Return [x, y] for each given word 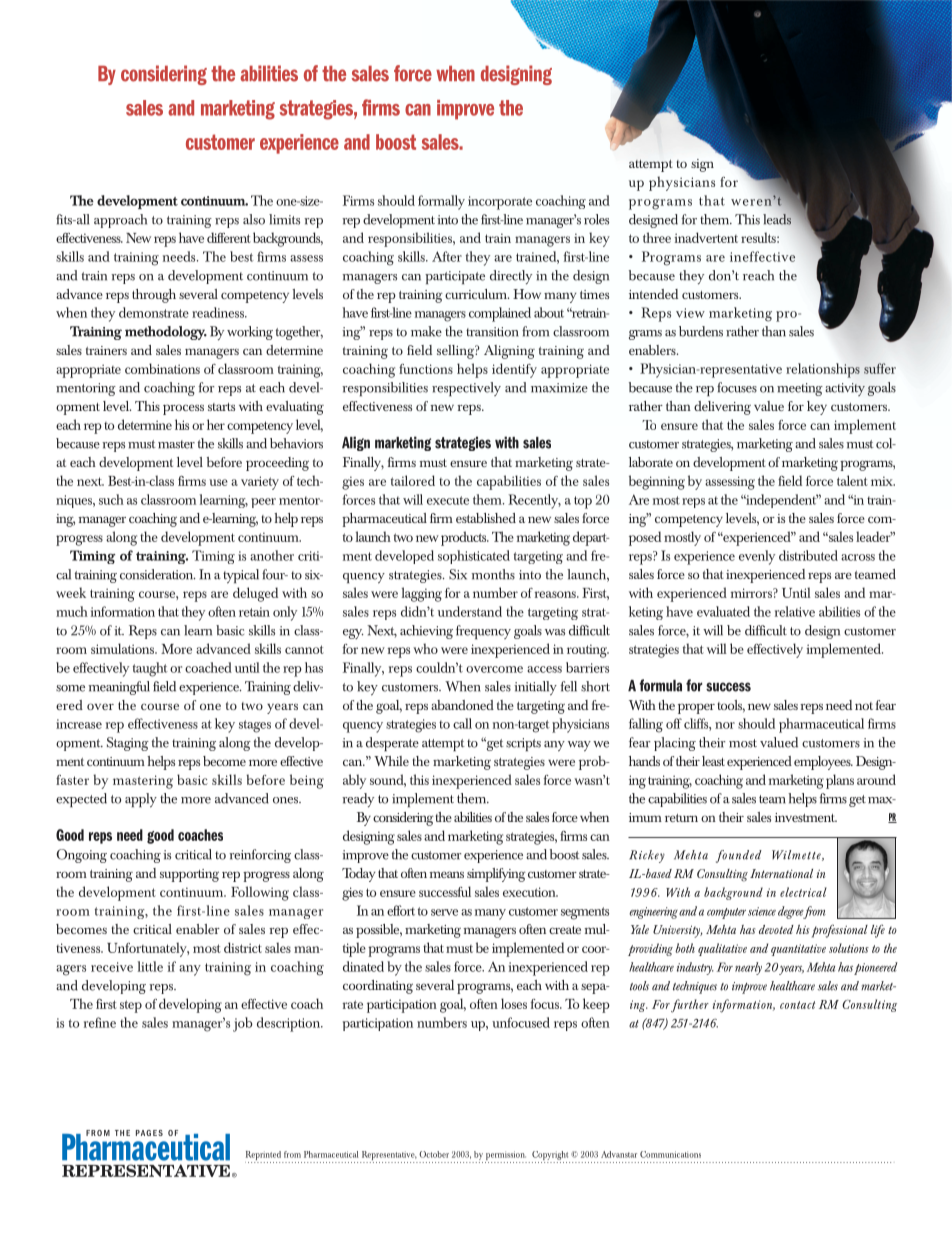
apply [141, 800]
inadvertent [706, 237]
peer [263, 503]
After [447, 256]
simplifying [496, 875]
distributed [808, 555]
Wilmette [797, 855]
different [229, 237]
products [465, 538]
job [243, 1024]
